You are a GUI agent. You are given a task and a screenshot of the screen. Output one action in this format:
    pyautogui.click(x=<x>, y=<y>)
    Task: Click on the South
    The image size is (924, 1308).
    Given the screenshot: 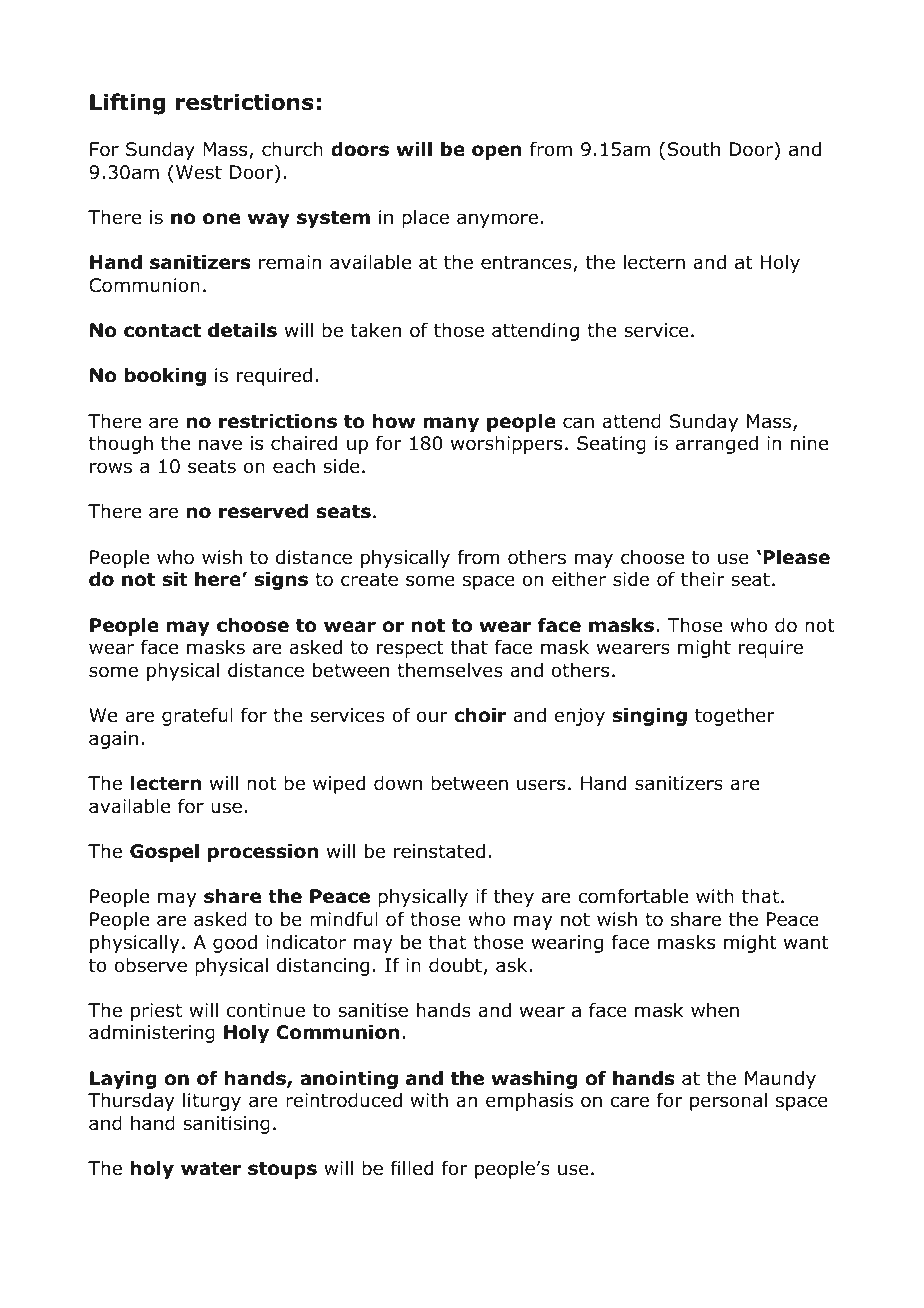 What is the action you would take?
    pyautogui.click(x=693, y=149)
